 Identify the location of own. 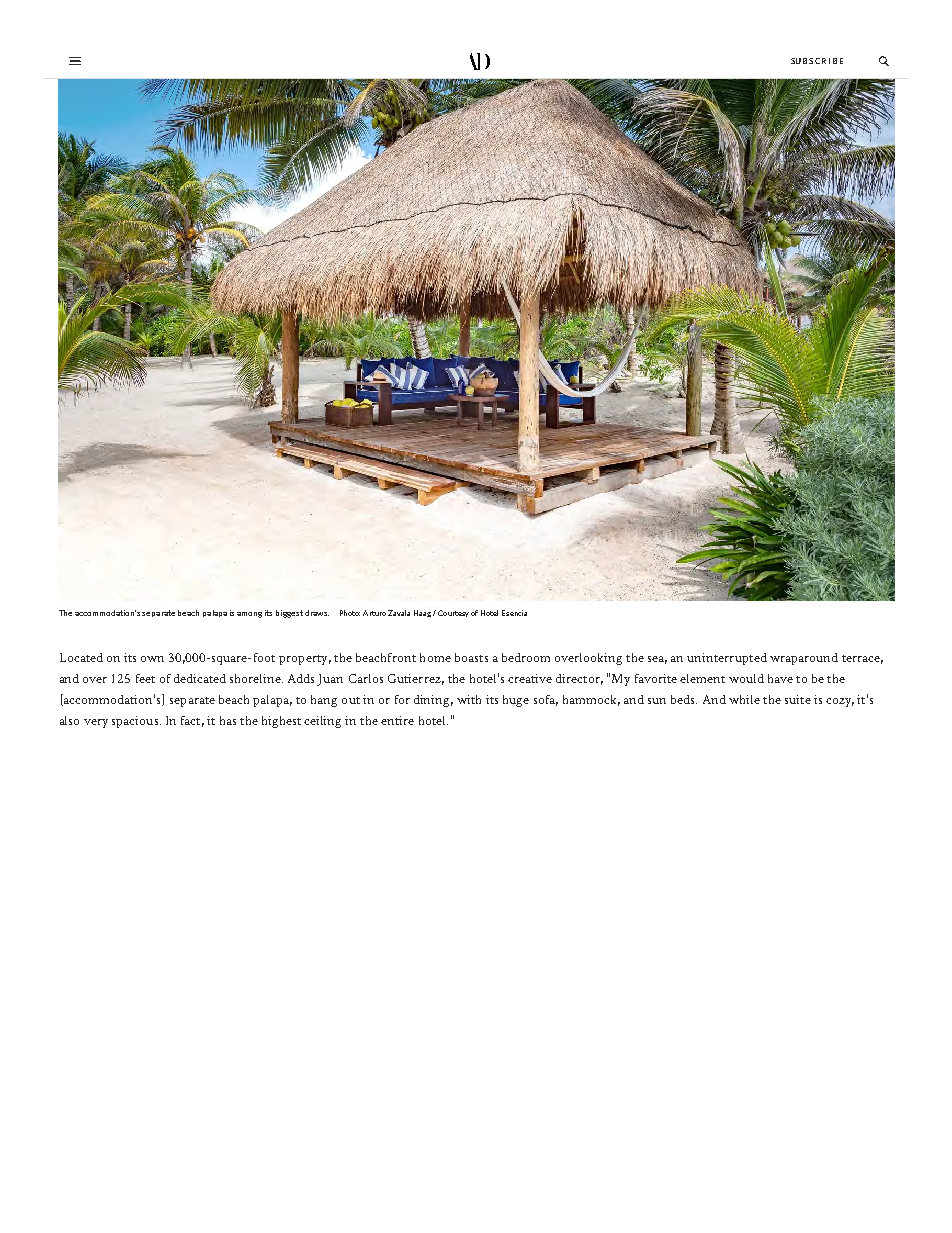
(152, 659).
